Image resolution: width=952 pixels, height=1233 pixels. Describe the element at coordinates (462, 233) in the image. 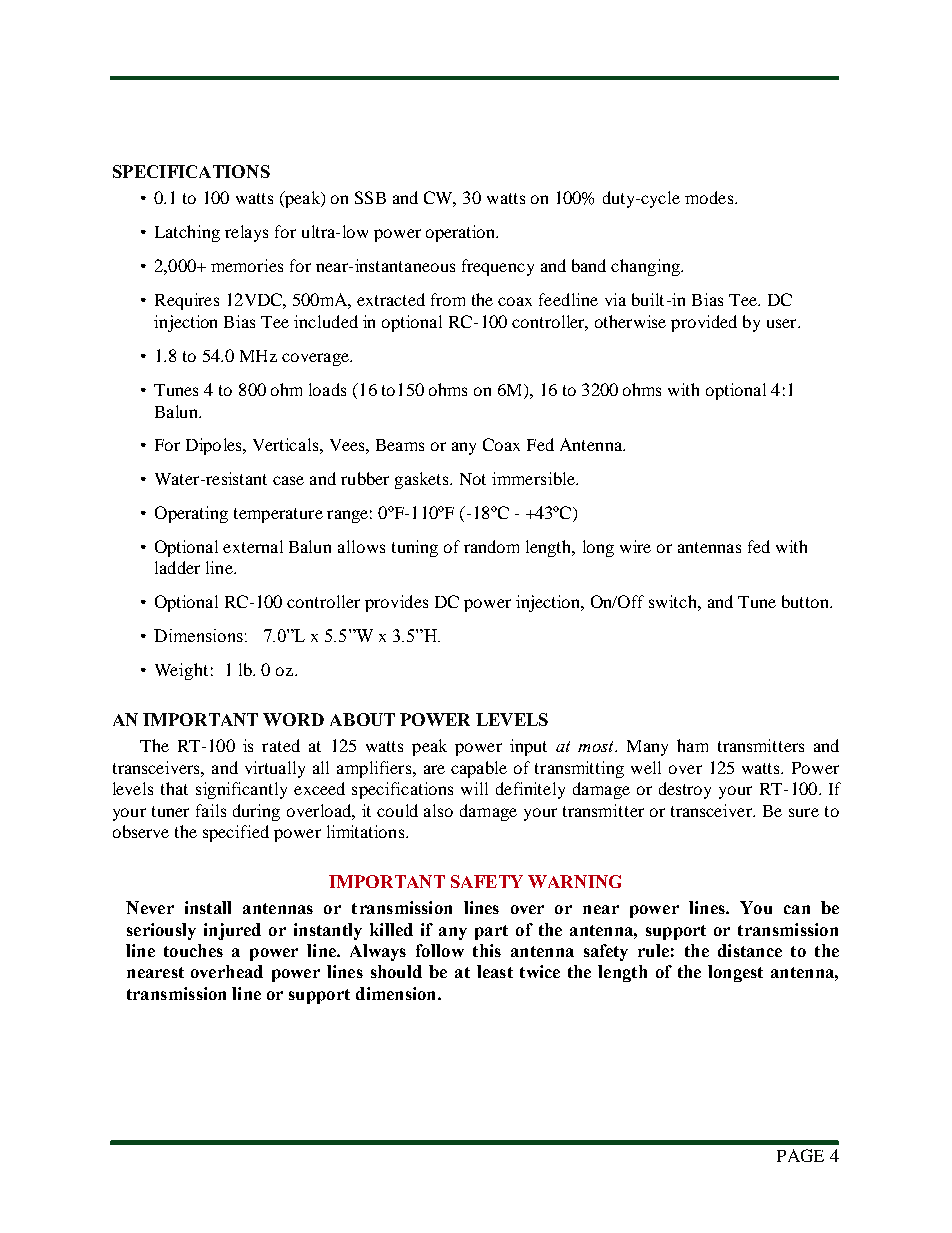

I see `operation` at that location.
